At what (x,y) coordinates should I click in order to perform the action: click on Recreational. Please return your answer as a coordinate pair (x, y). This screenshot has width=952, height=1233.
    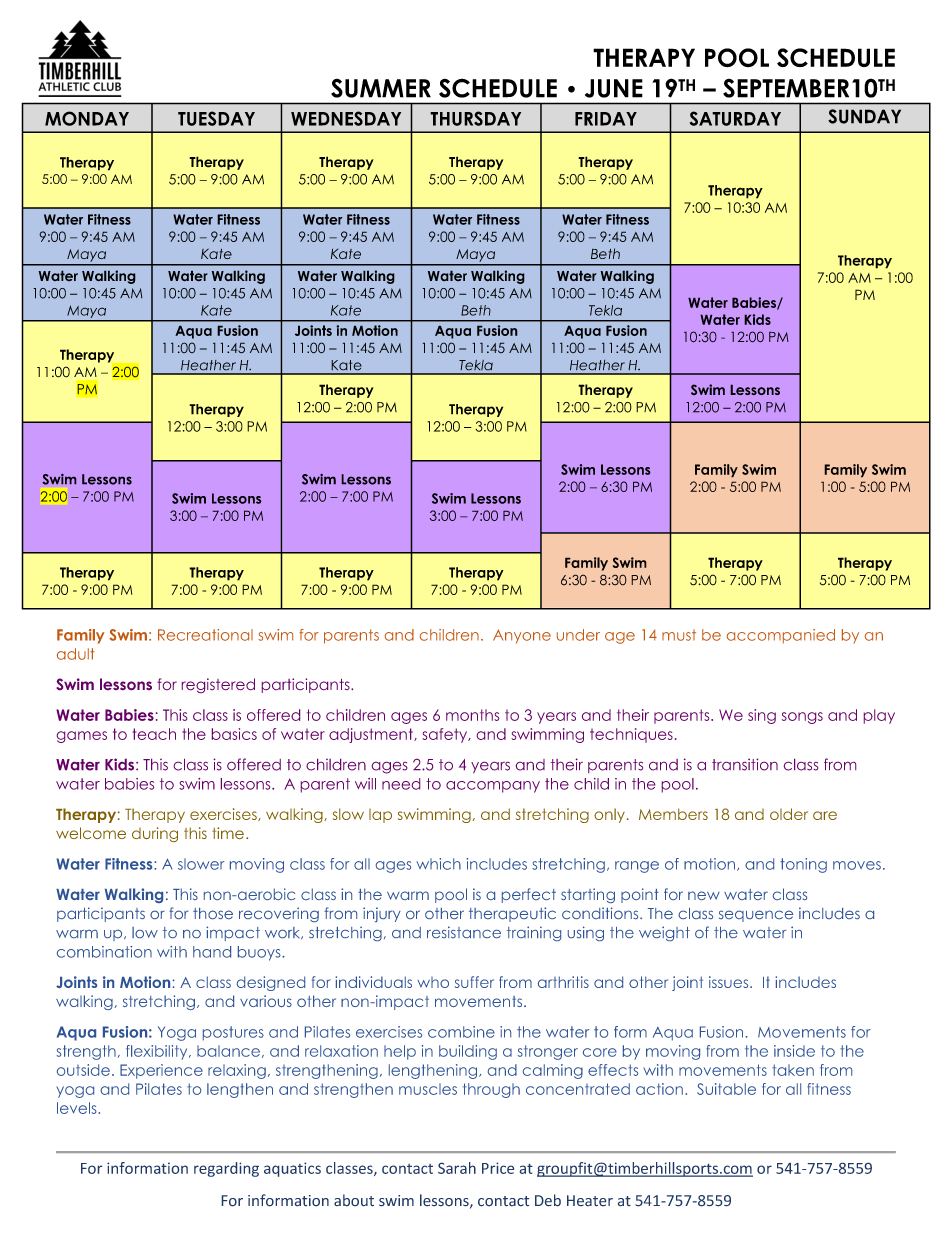
    Looking at the image, I should click on (205, 635).
